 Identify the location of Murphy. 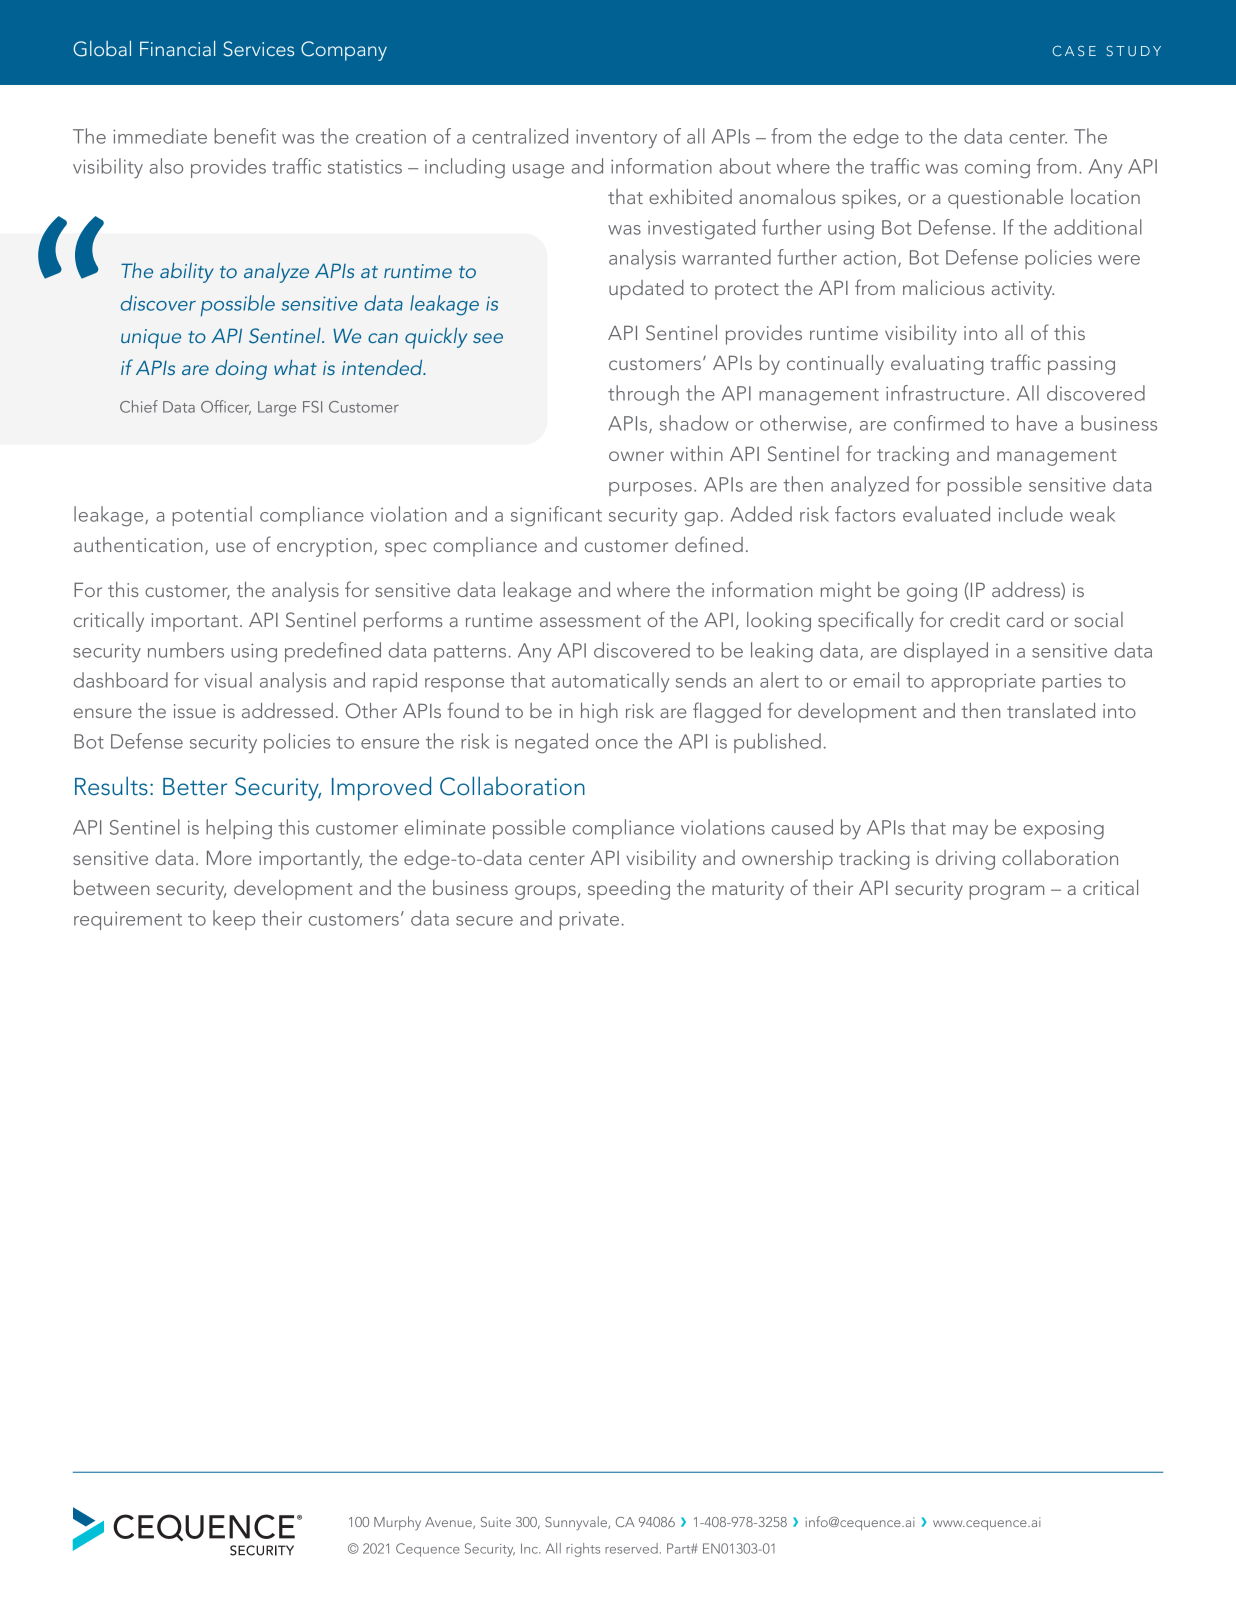
(397, 1523).
